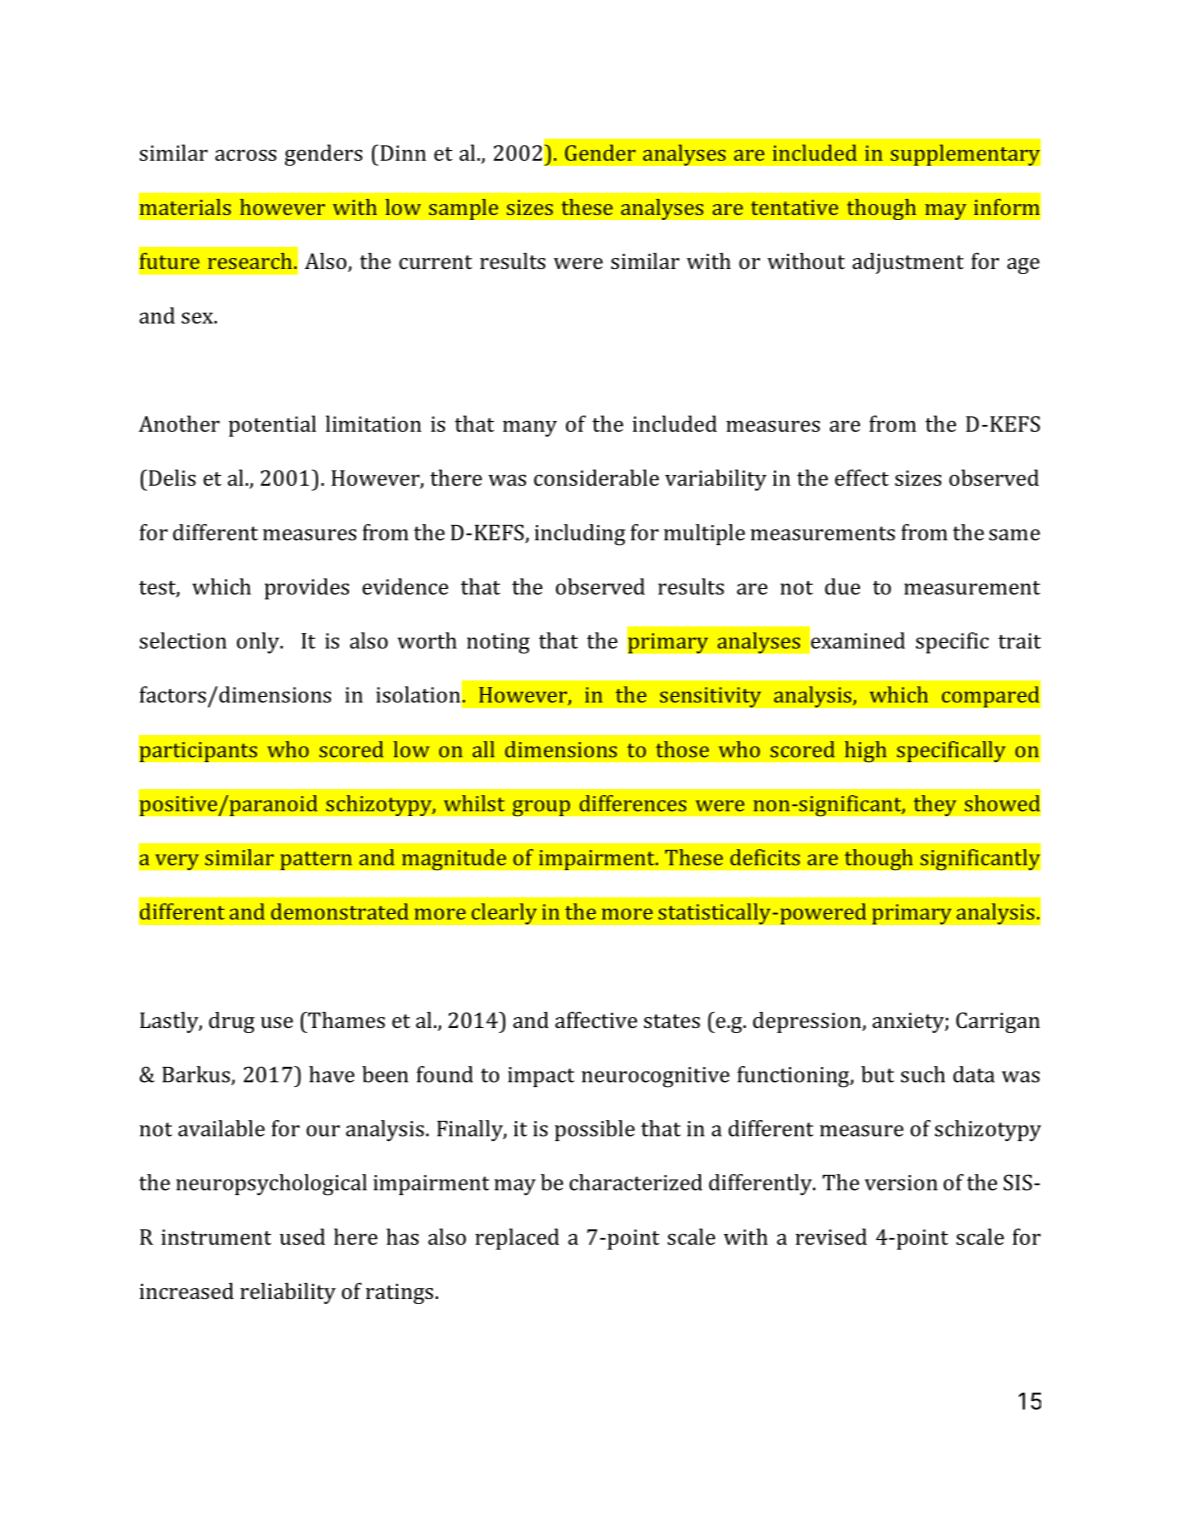  I want to click on sample, so click(463, 209).
